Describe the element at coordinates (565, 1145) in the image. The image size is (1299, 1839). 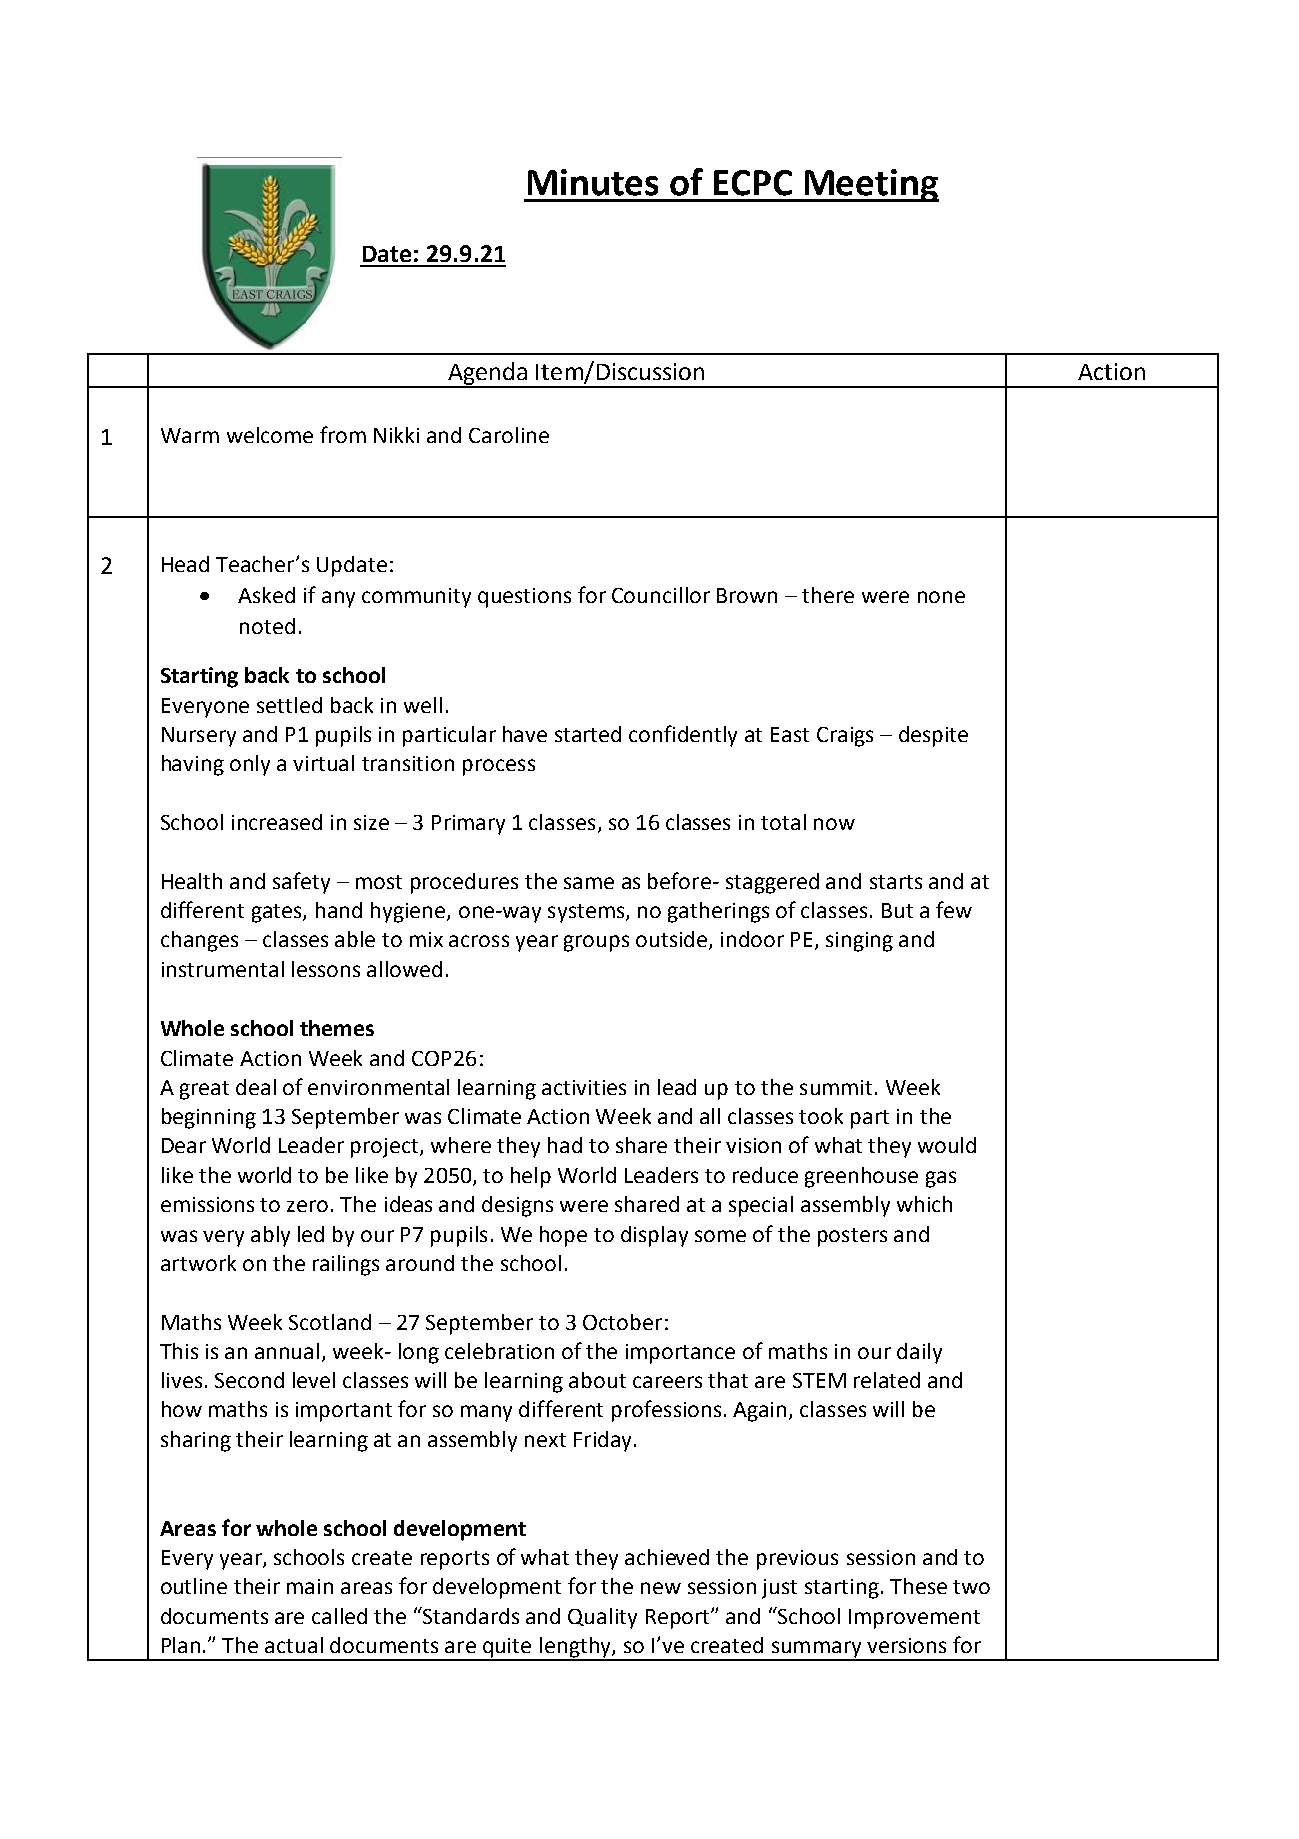
I see `had` at that location.
